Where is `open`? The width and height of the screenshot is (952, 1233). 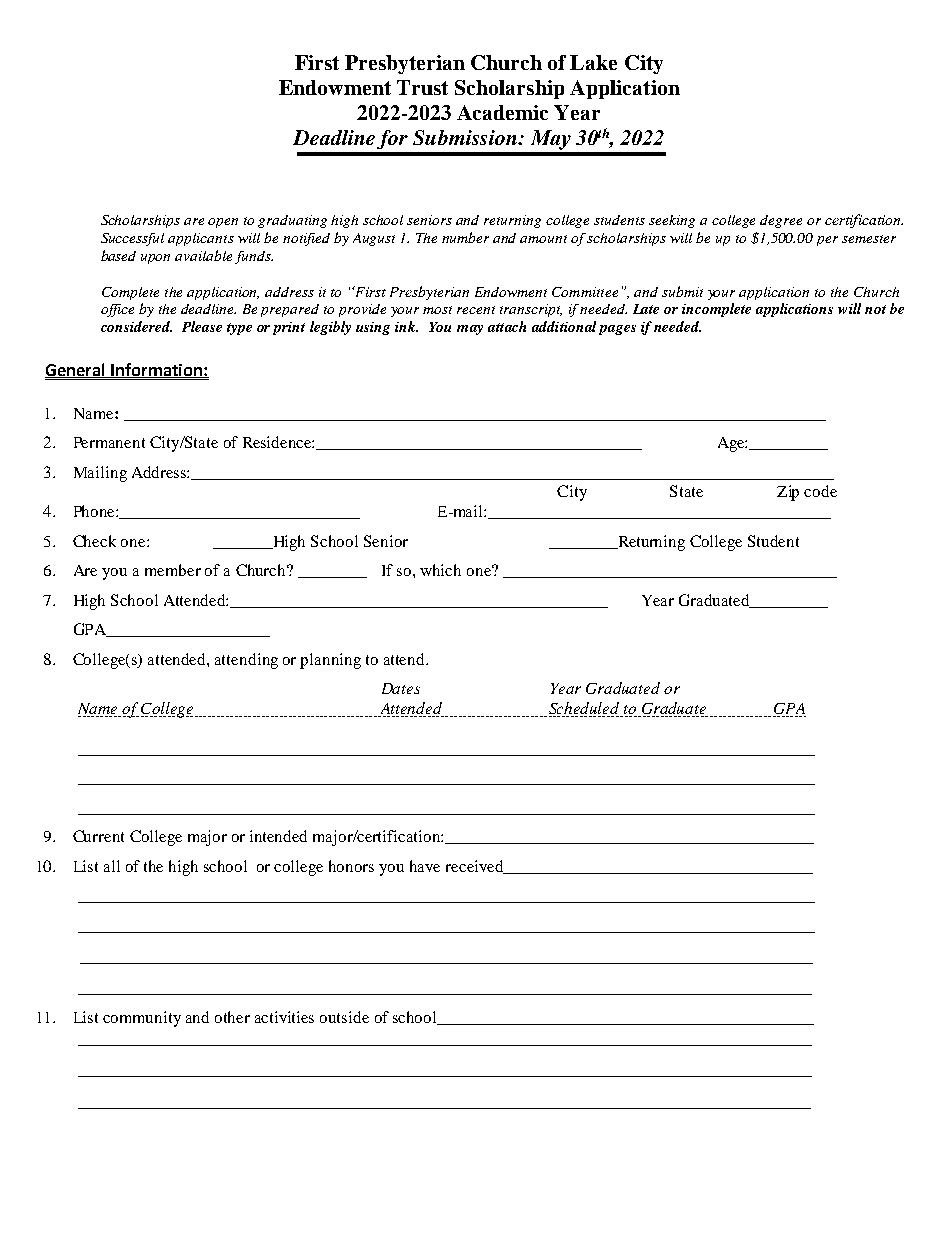 open is located at coordinates (223, 223).
